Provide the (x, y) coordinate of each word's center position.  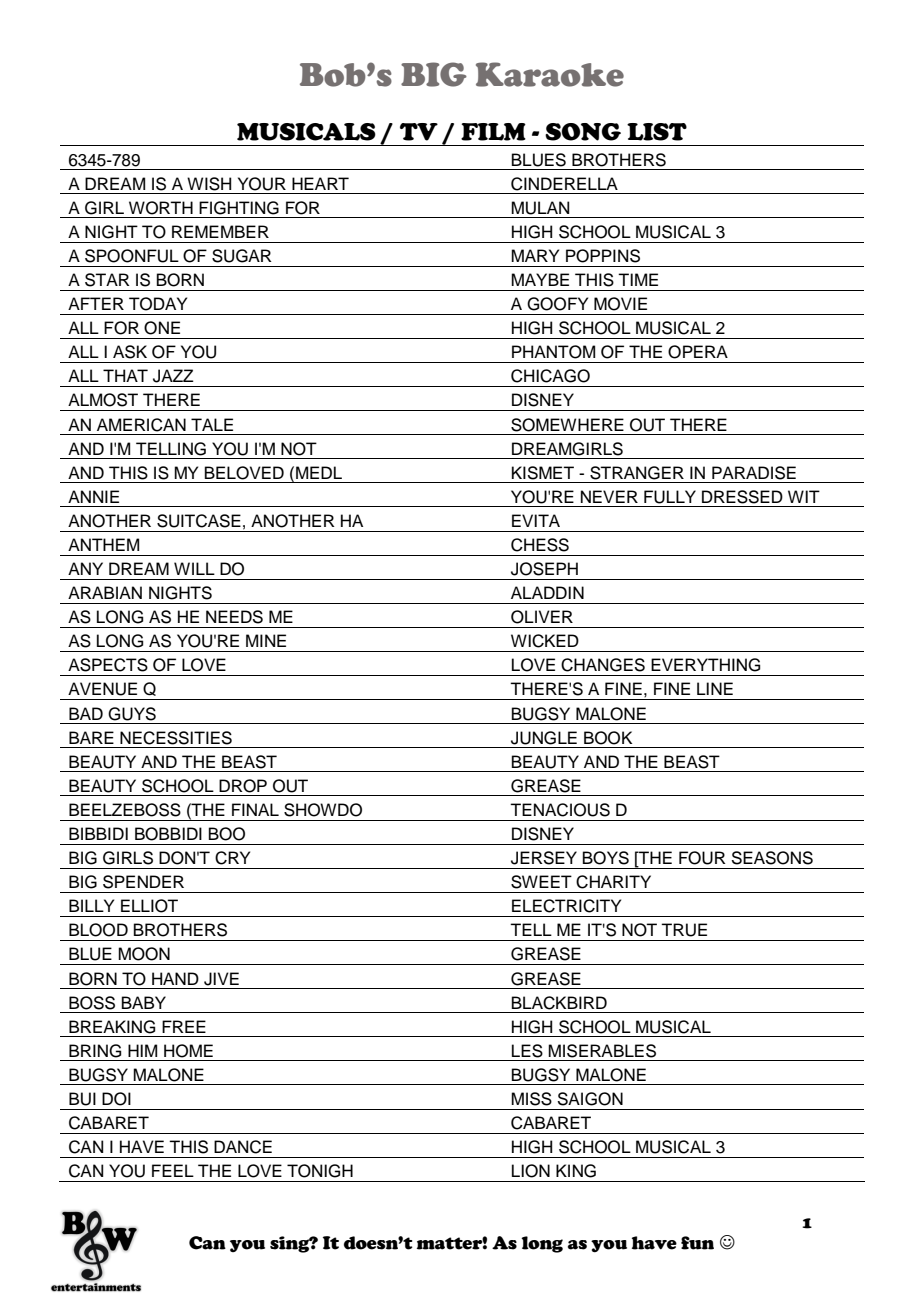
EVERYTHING (705, 665)
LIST (657, 132)
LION (531, 1171)
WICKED (545, 641)
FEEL (173, 1170)
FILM (493, 132)
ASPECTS (108, 665)
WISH (209, 184)
